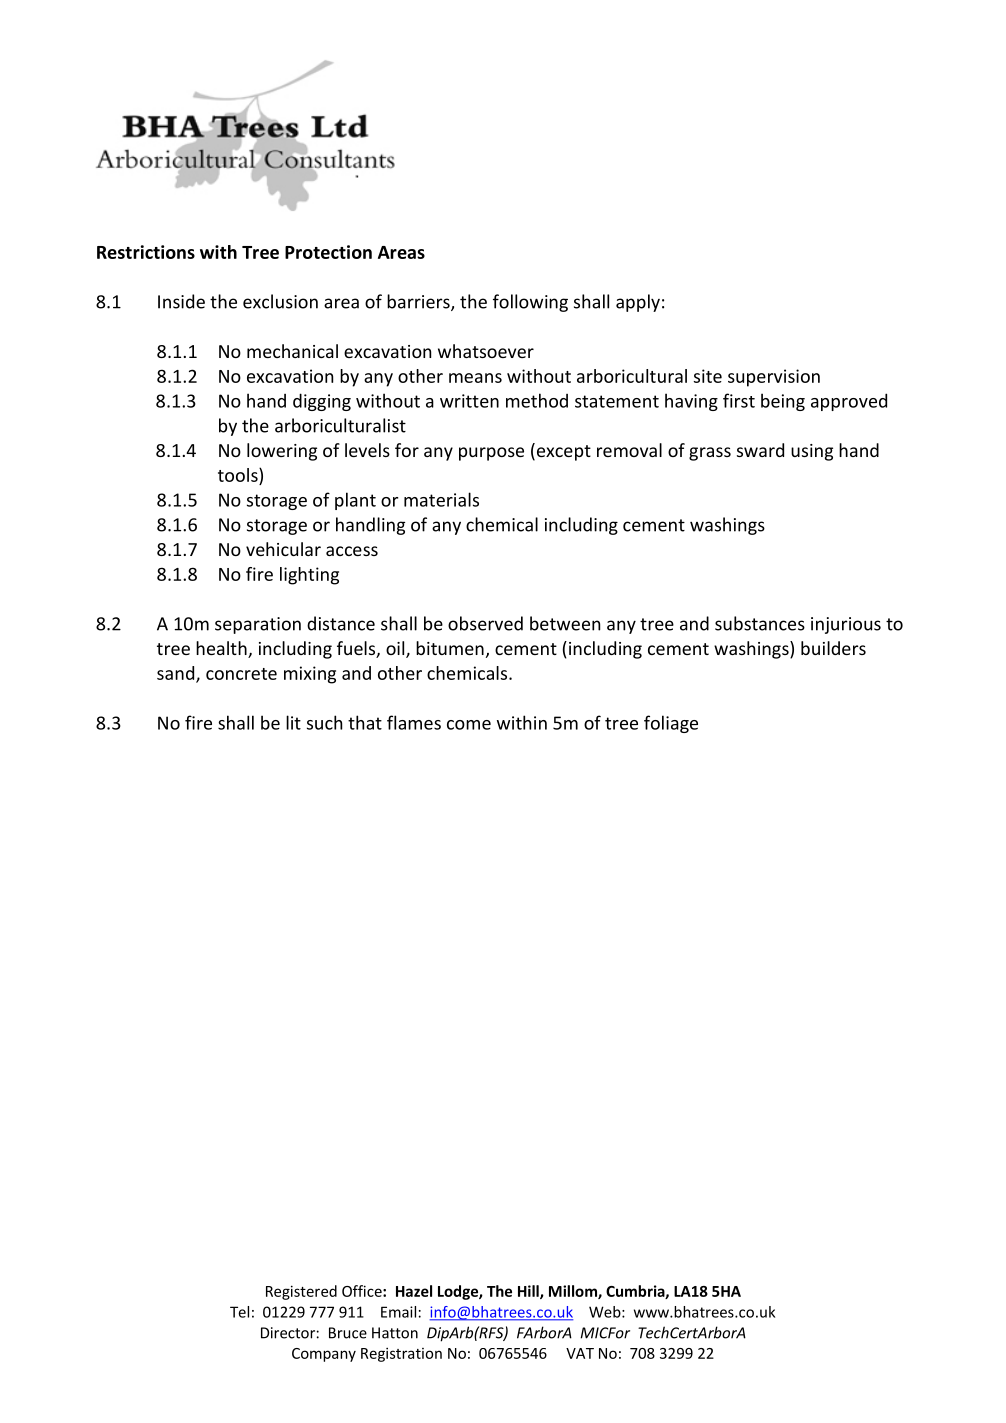  I want to click on vehicular, so click(283, 549).
